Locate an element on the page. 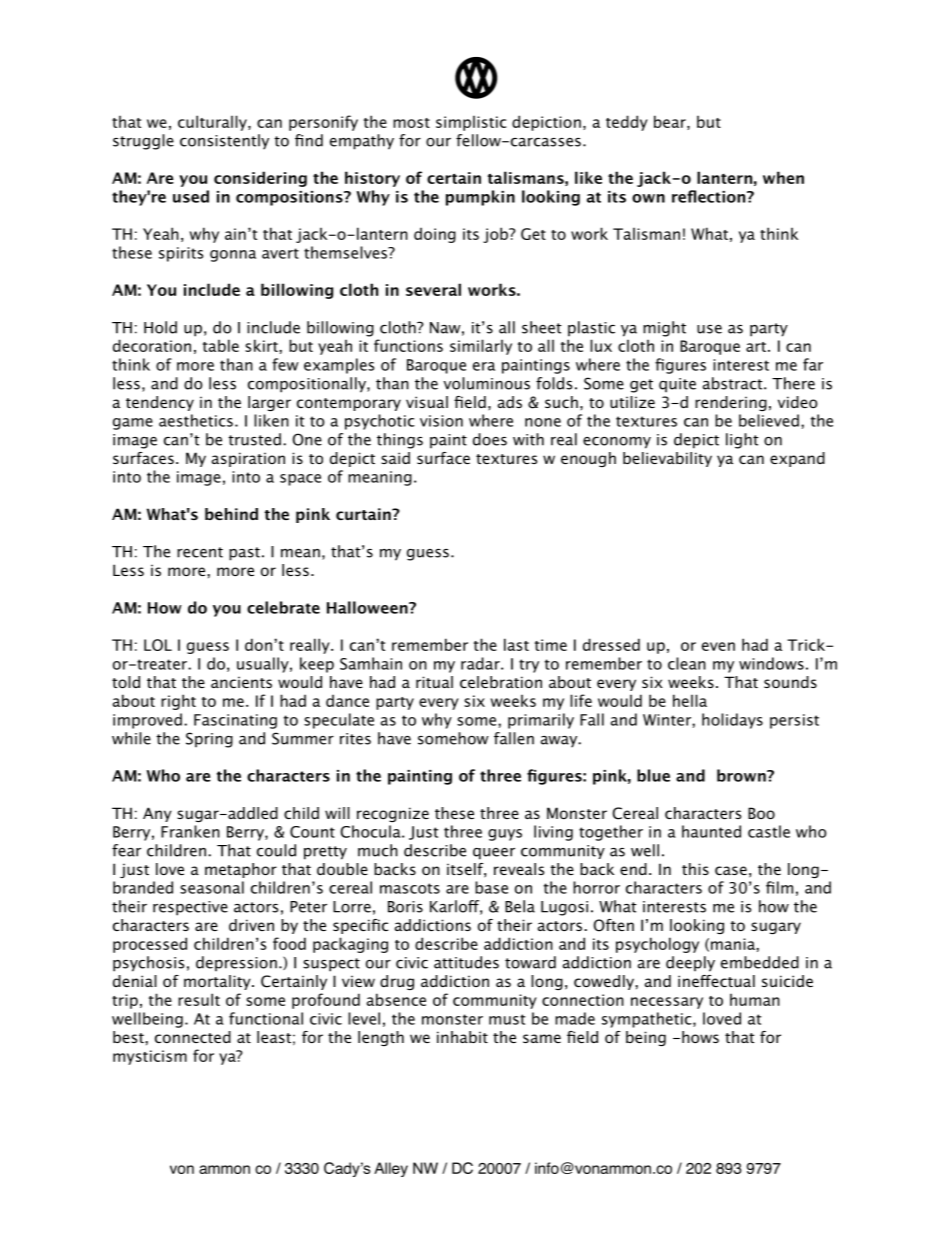 This image has width=952, height=1233. does is located at coordinates (490, 439).
